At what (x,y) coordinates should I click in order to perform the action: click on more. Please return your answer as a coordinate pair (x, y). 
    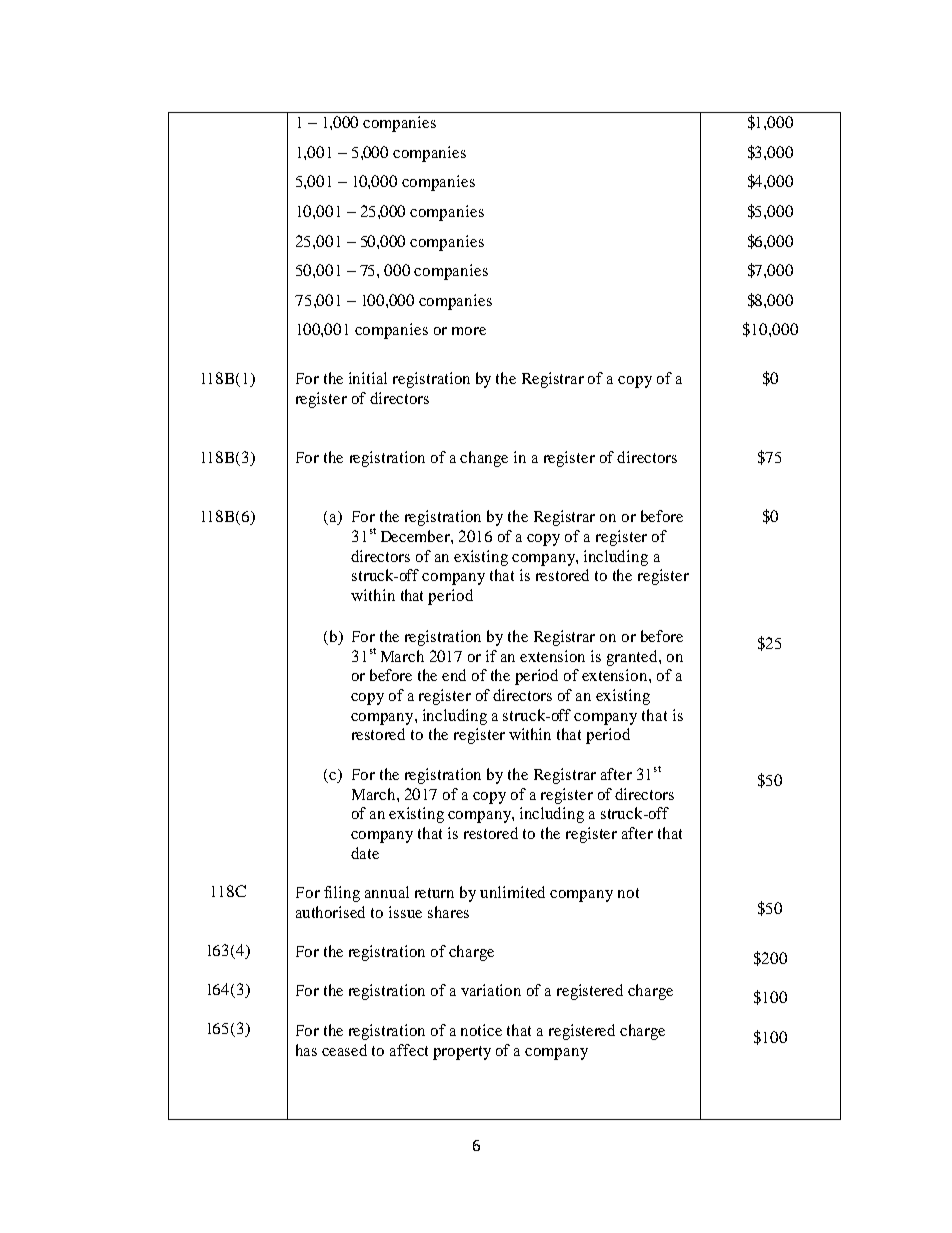
    Looking at the image, I should click on (469, 331).
